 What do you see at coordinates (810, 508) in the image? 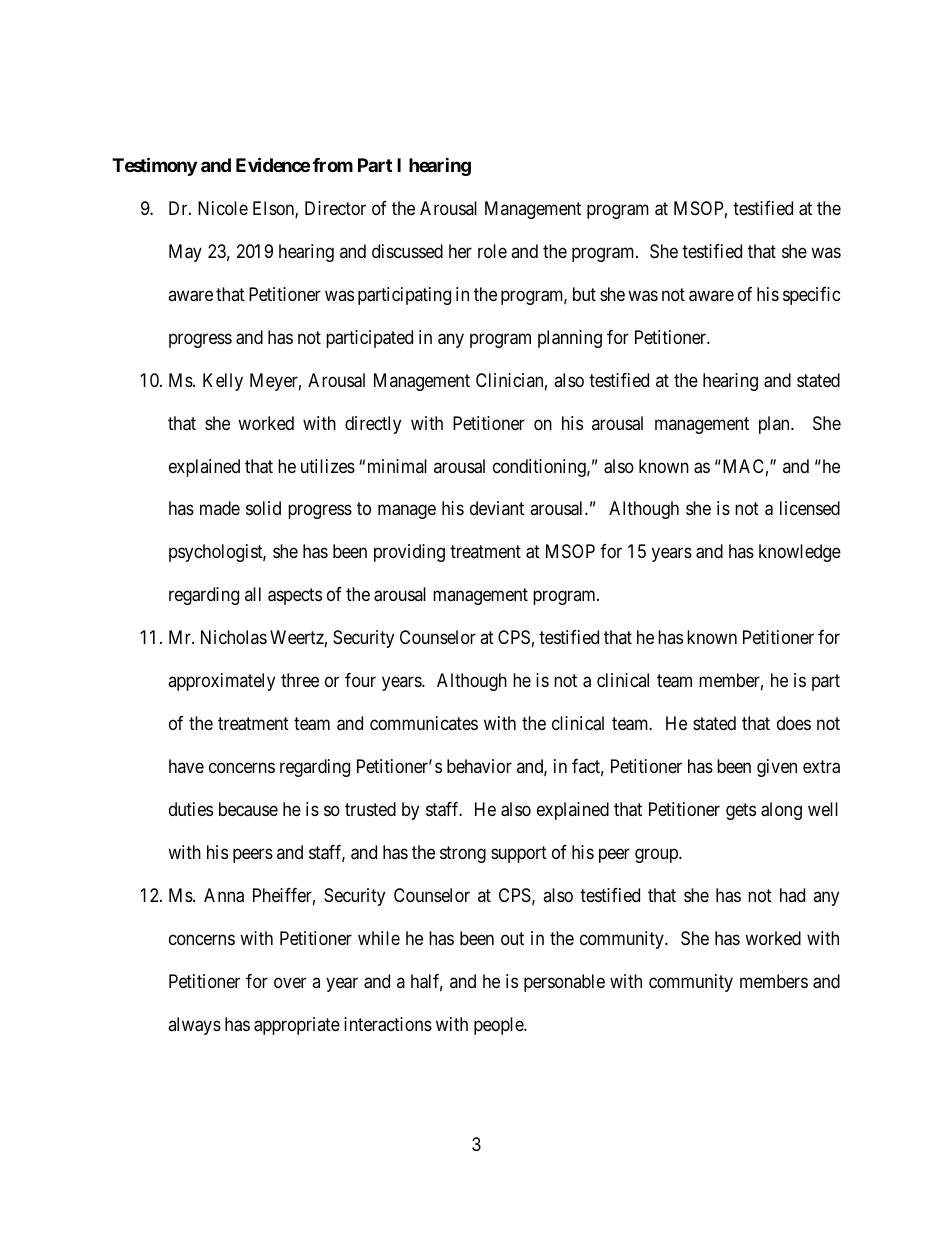
I see `licensed` at bounding box center [810, 508].
